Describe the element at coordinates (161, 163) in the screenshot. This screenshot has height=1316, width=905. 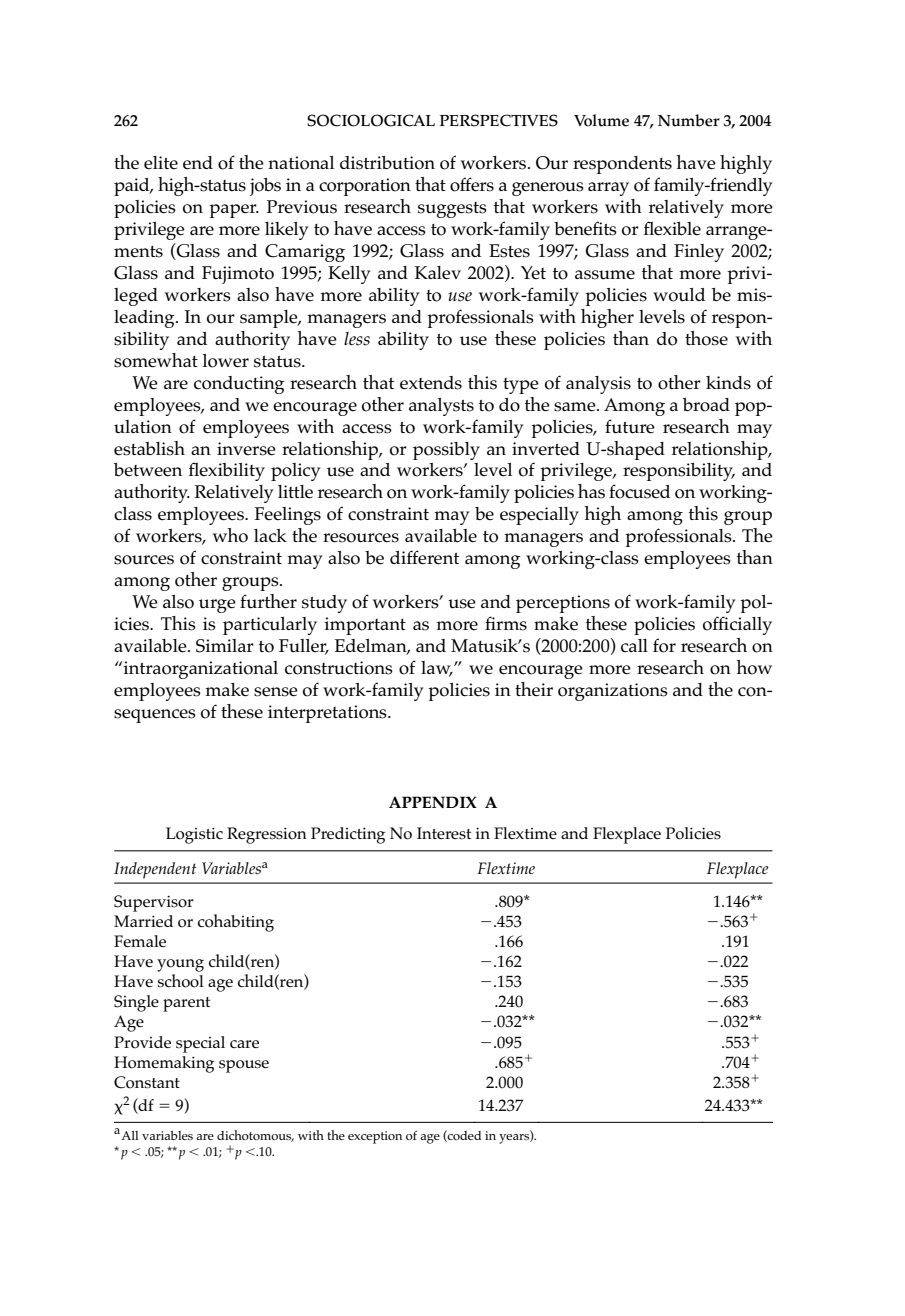
I see `elite` at that location.
